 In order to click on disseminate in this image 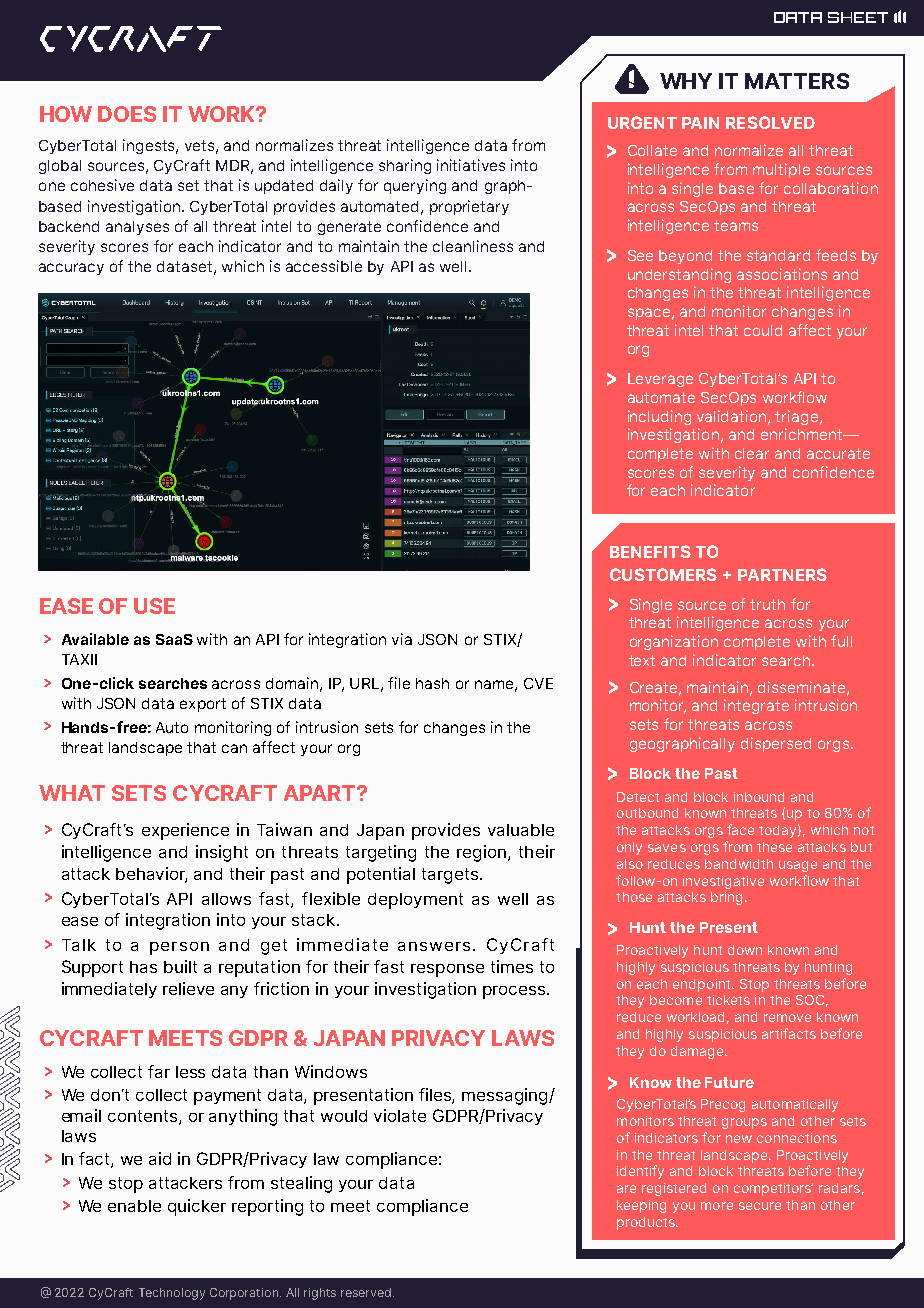, I will do `click(801, 687)`.
